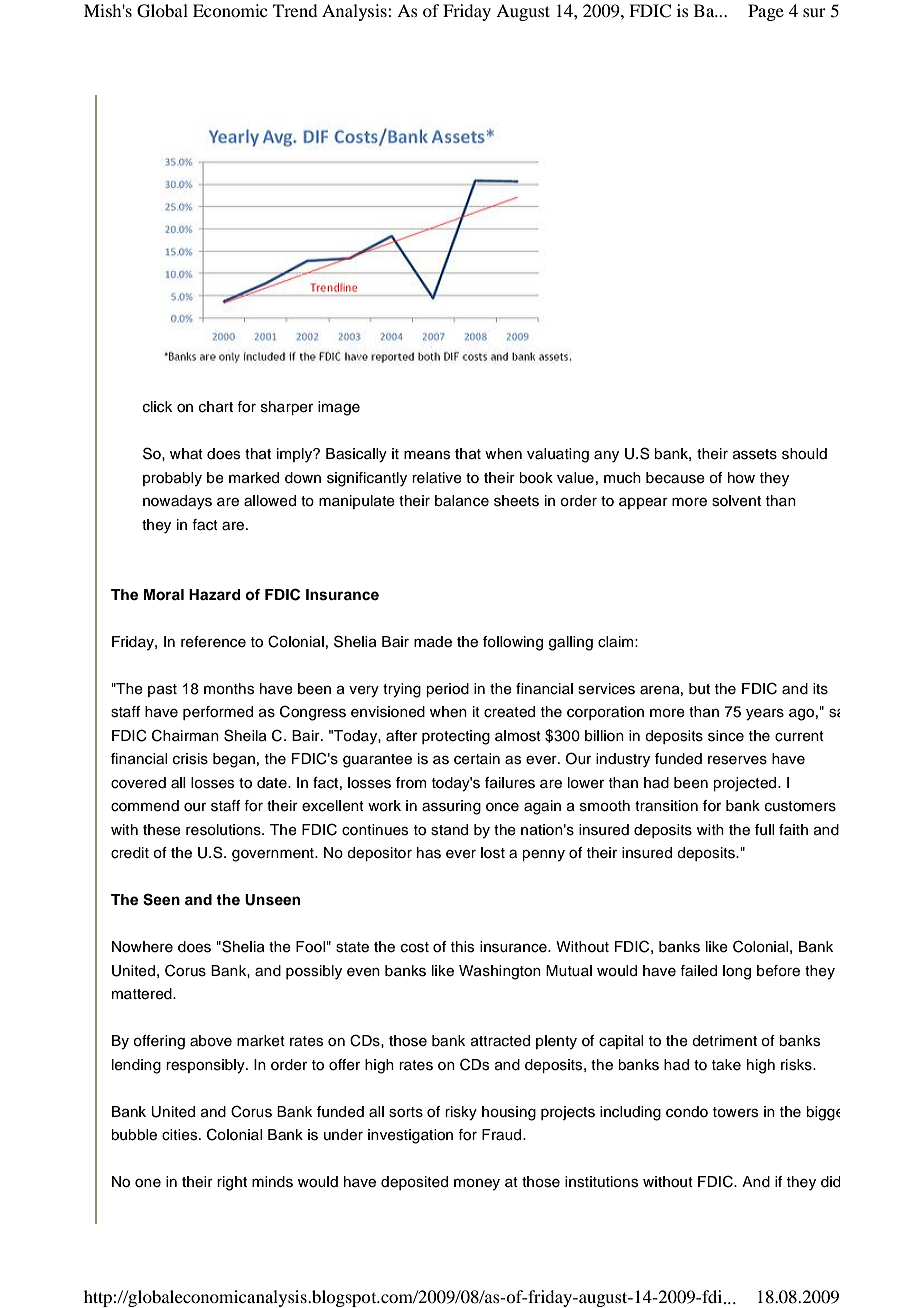 Image resolution: width=924 pixels, height=1308 pixels. What do you see at coordinates (736, 501) in the page?
I see `solvent` at bounding box center [736, 501].
